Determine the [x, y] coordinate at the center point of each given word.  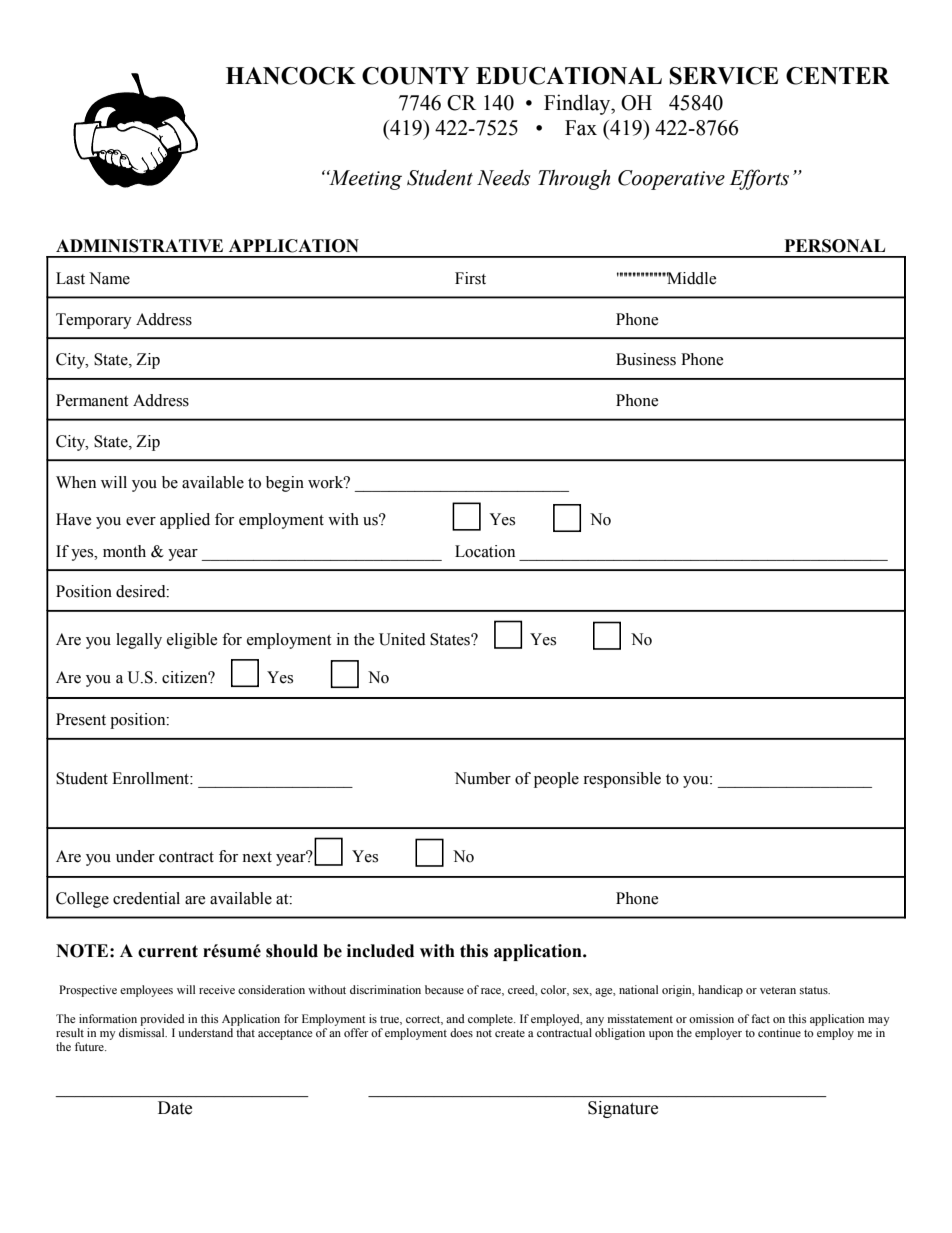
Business [646, 359]
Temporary [94, 321]
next [257, 857]
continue [779, 1032]
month [124, 551]
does [461, 1032]
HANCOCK [291, 76]
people [556, 780]
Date [175, 1108]
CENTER [838, 76]
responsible [622, 780]
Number [483, 778]
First [470, 278]
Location [485, 551]
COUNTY [415, 76]
